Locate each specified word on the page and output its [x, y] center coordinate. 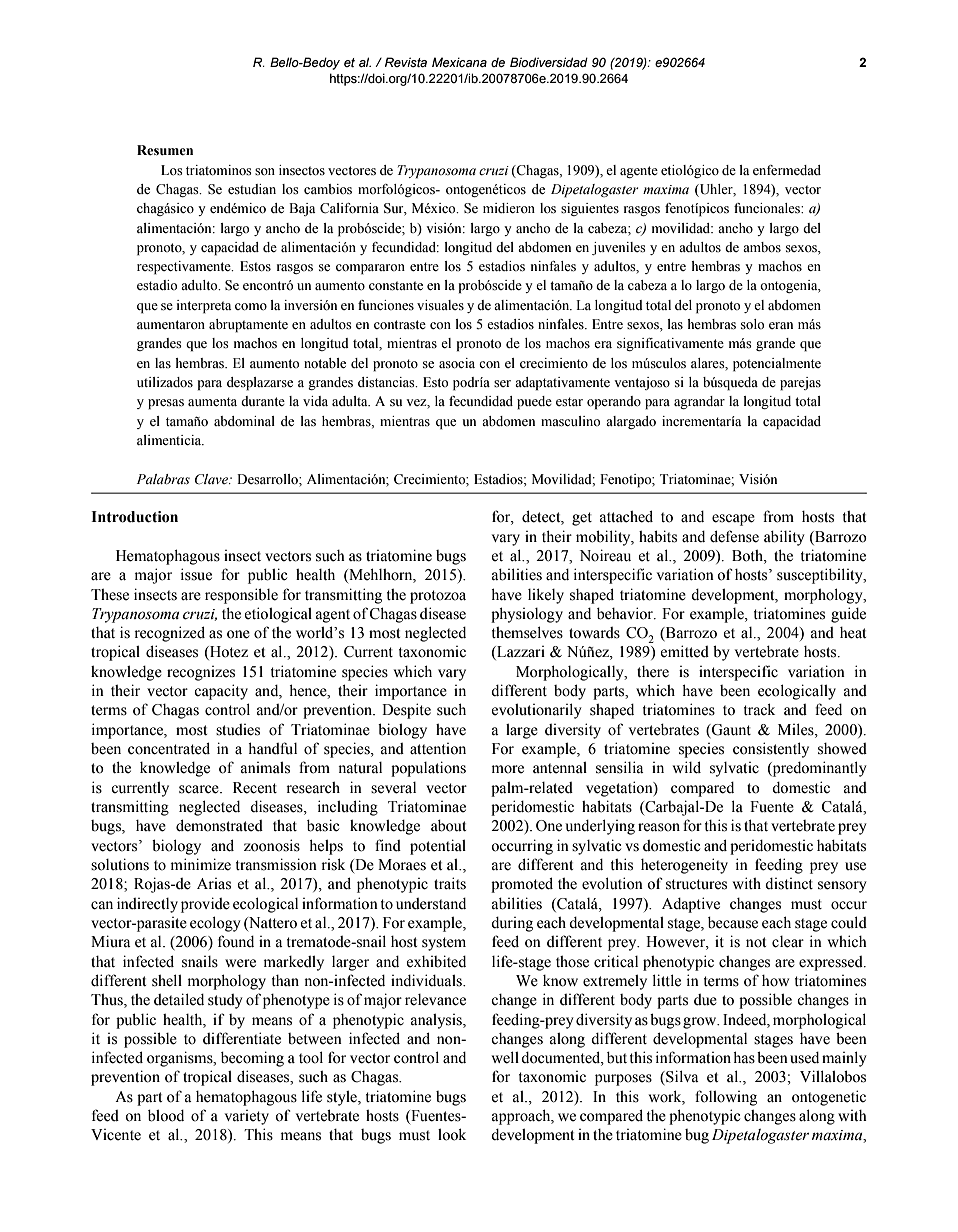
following [726, 1098]
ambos [762, 247]
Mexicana [459, 62]
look [452, 1134]
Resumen [165, 150]
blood [166, 1115]
